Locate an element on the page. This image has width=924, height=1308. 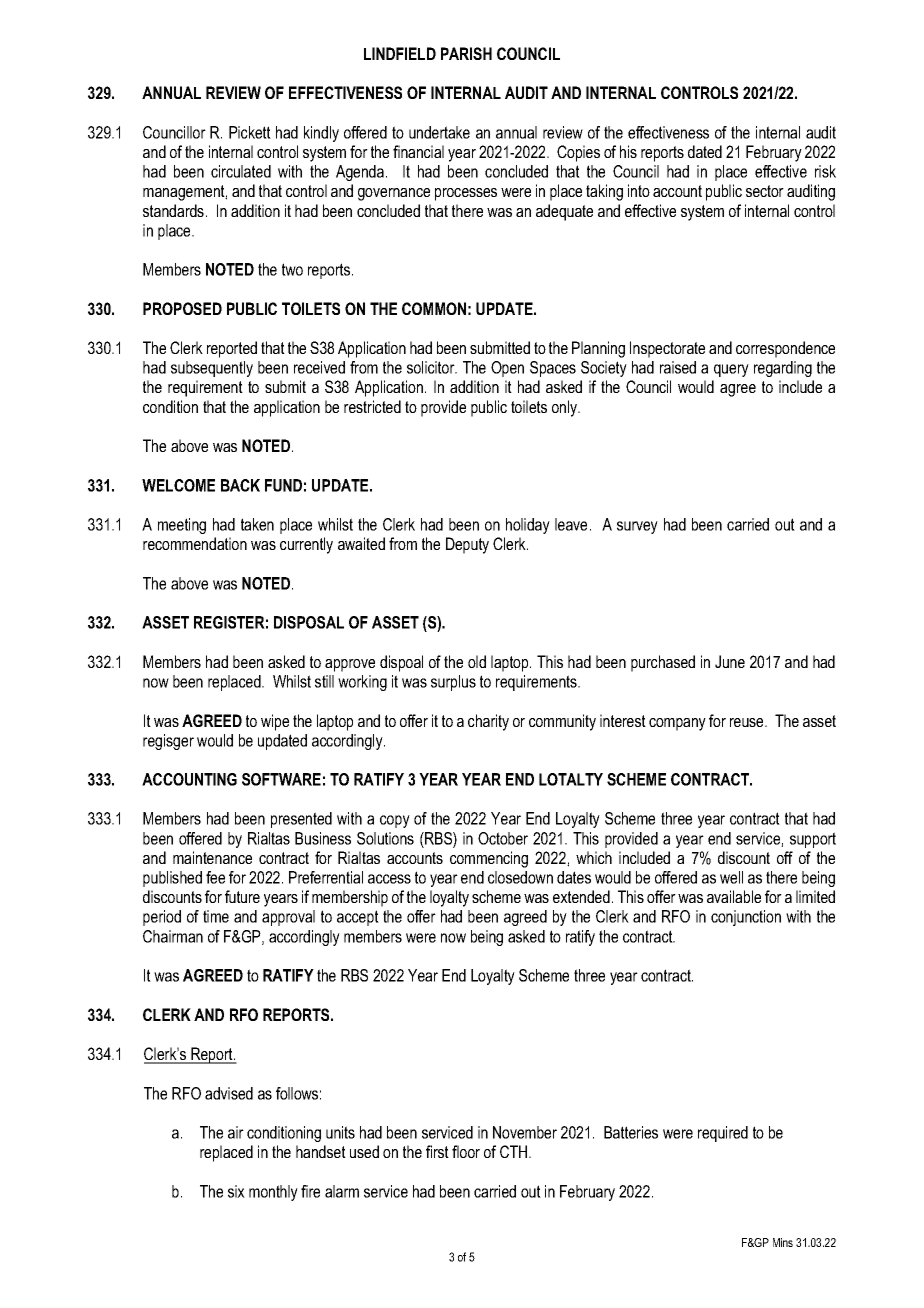
sector is located at coordinates (765, 191).
